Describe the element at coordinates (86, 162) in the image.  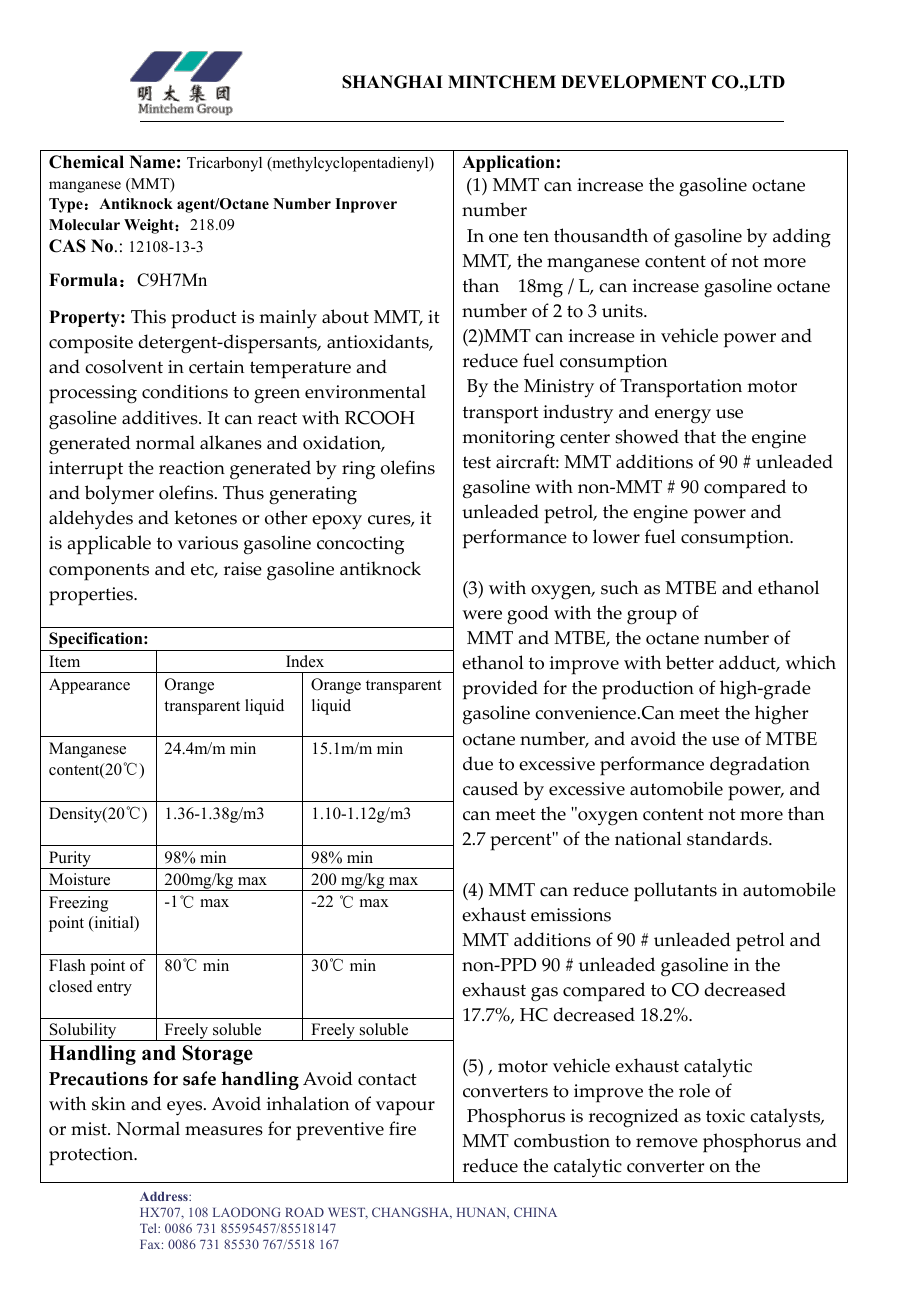
I see `Chemical` at that location.
